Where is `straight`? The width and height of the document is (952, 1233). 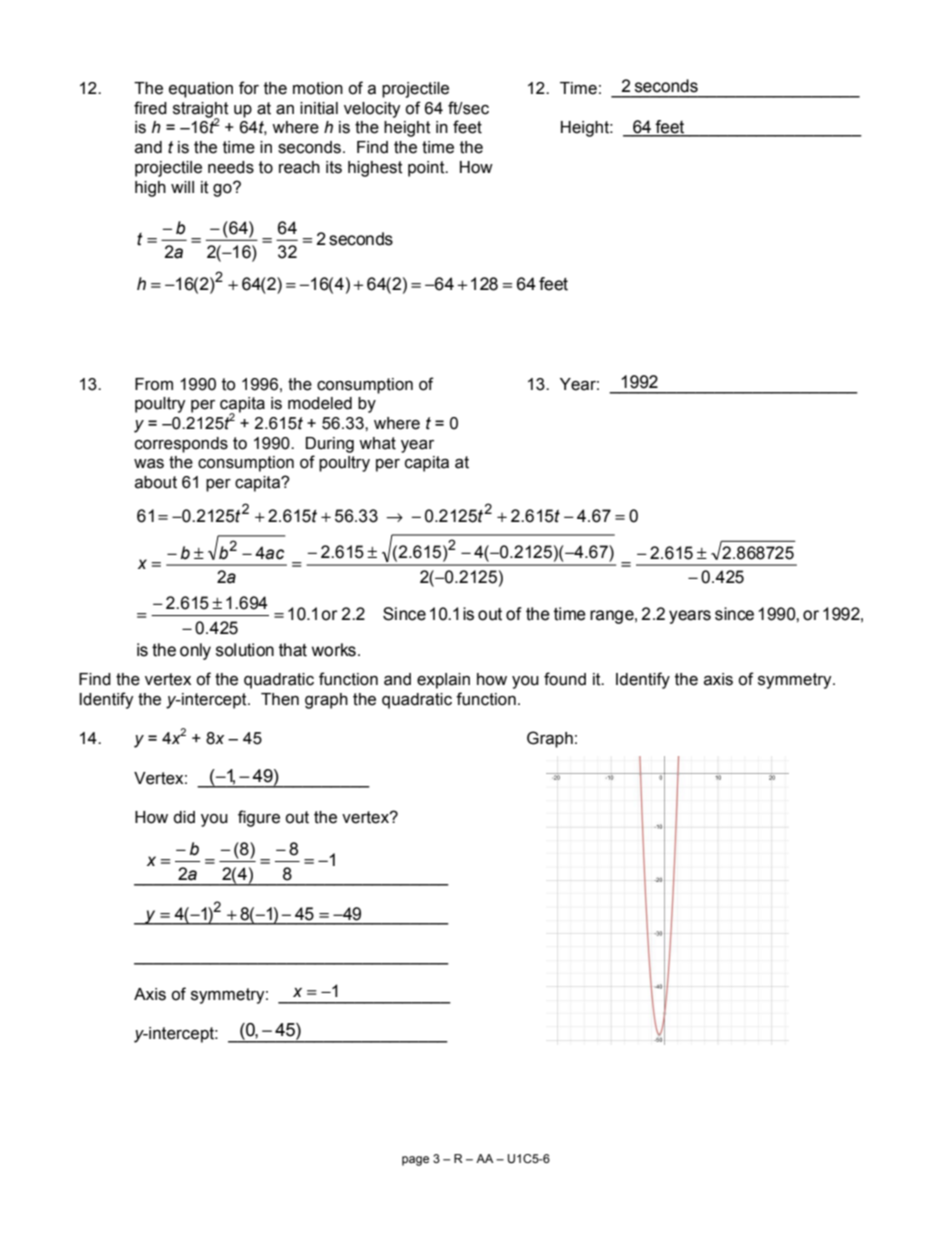
straight is located at coordinates (201, 111).
